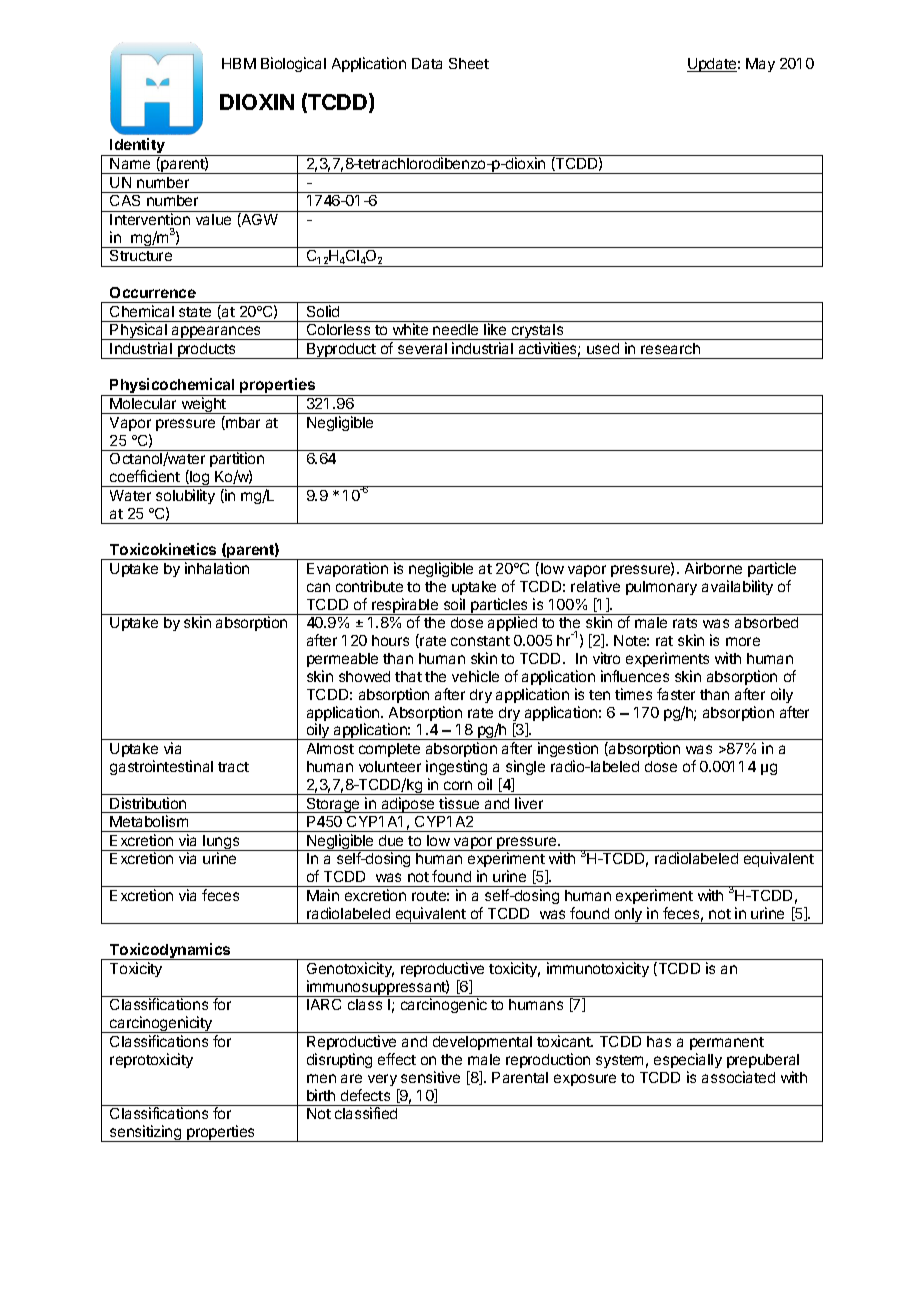 This document has width=924, height=1308. What do you see at coordinates (239, 63) in the document?
I see `HBM` at bounding box center [239, 63].
